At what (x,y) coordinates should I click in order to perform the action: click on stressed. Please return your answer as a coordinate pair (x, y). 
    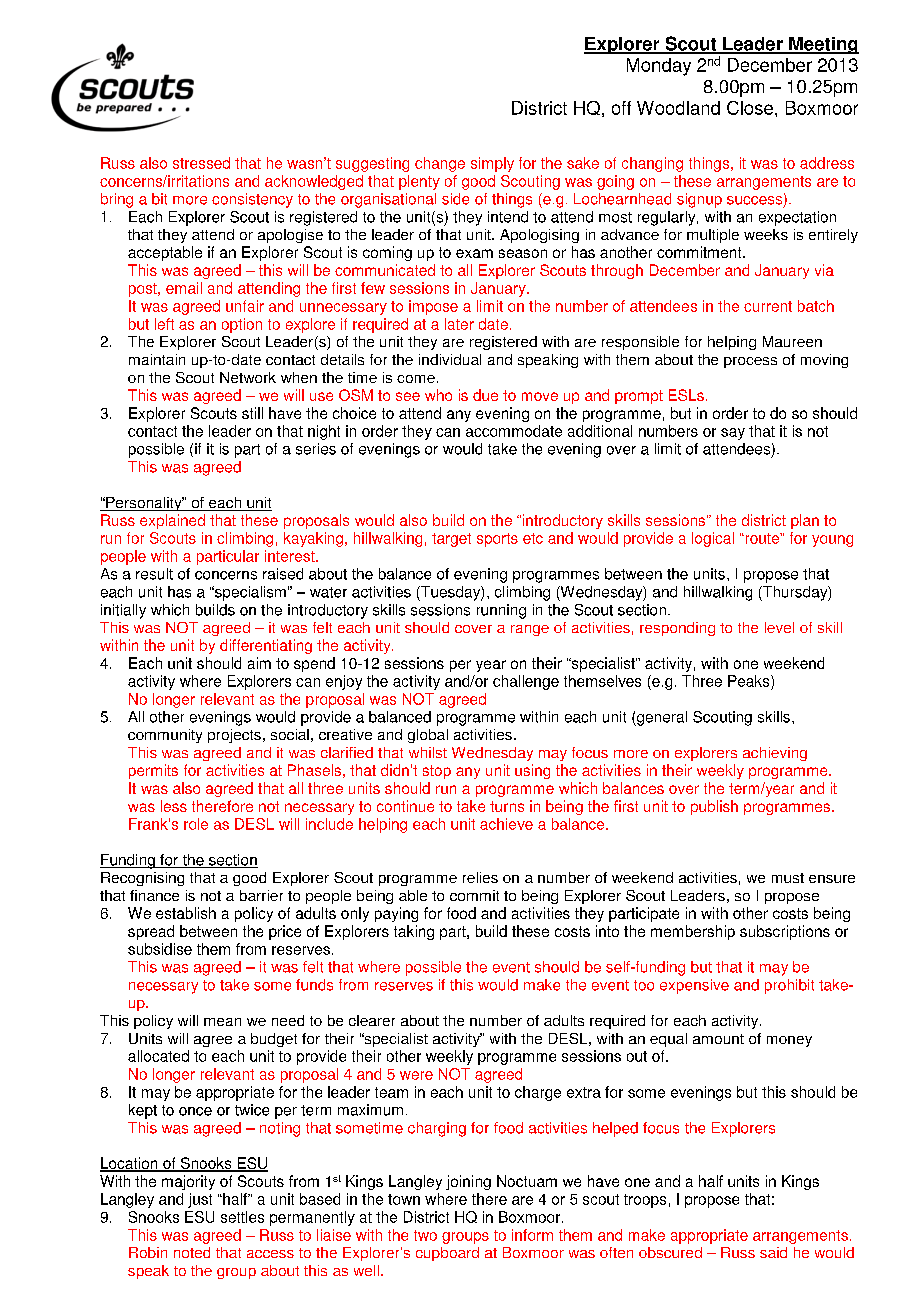
    Looking at the image, I should click on (201, 163).
